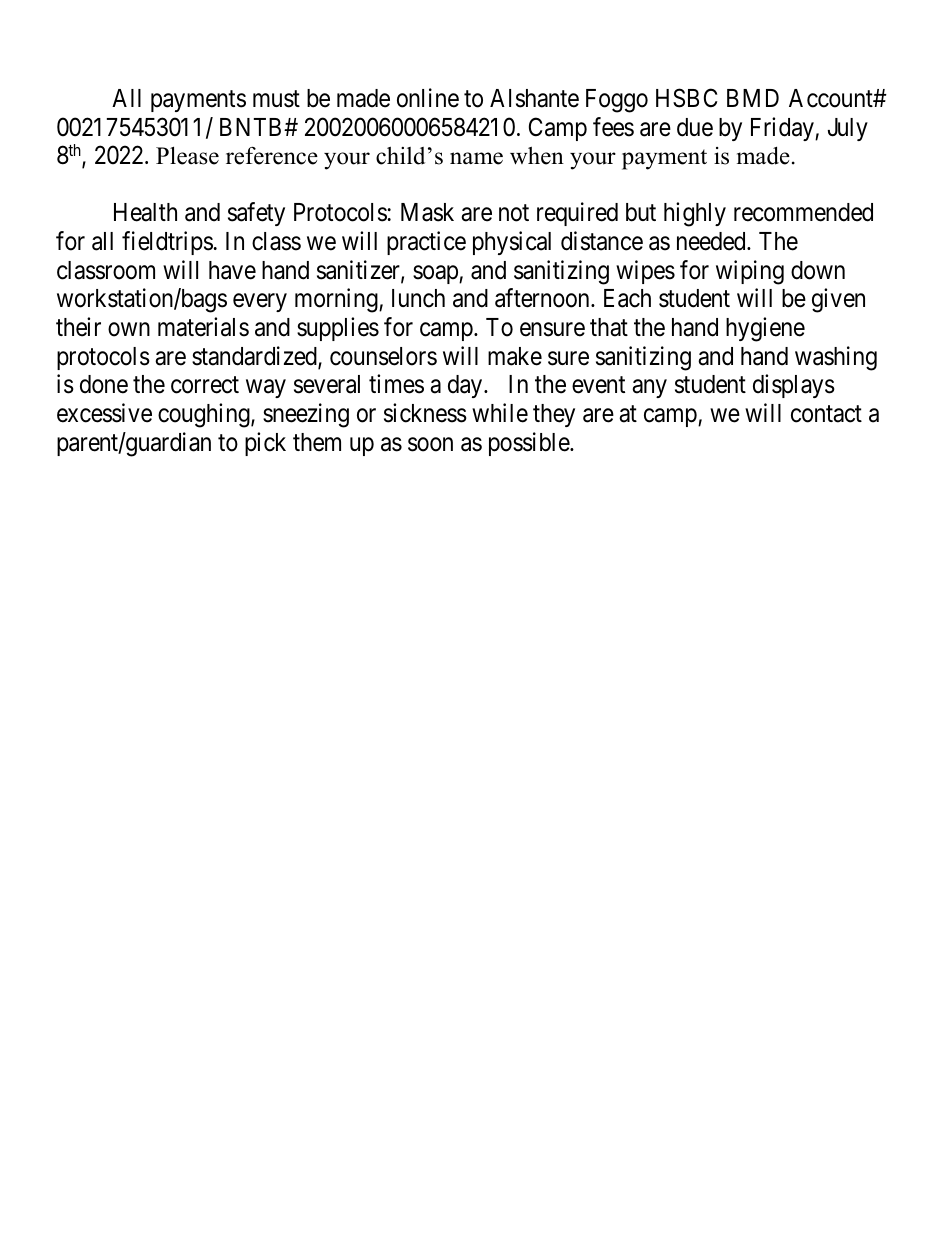 Image resolution: width=952 pixels, height=1233 pixels. What do you see at coordinates (205, 415) in the document?
I see `coughing` at bounding box center [205, 415].
